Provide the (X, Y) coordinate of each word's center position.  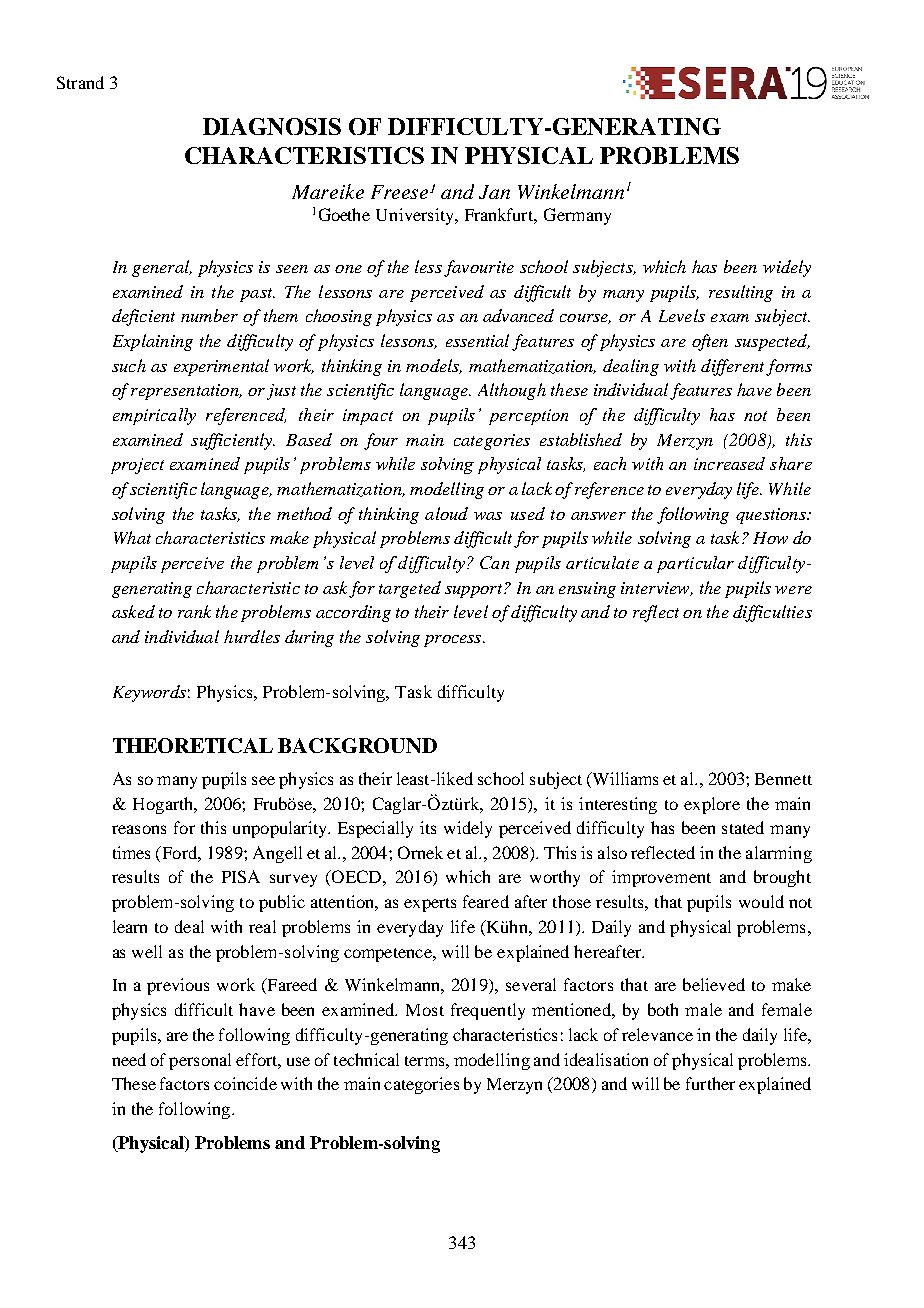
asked (133, 611)
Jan (494, 192)
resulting (741, 293)
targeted (410, 589)
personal (200, 1061)
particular (695, 564)
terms (426, 1061)
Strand (80, 82)
